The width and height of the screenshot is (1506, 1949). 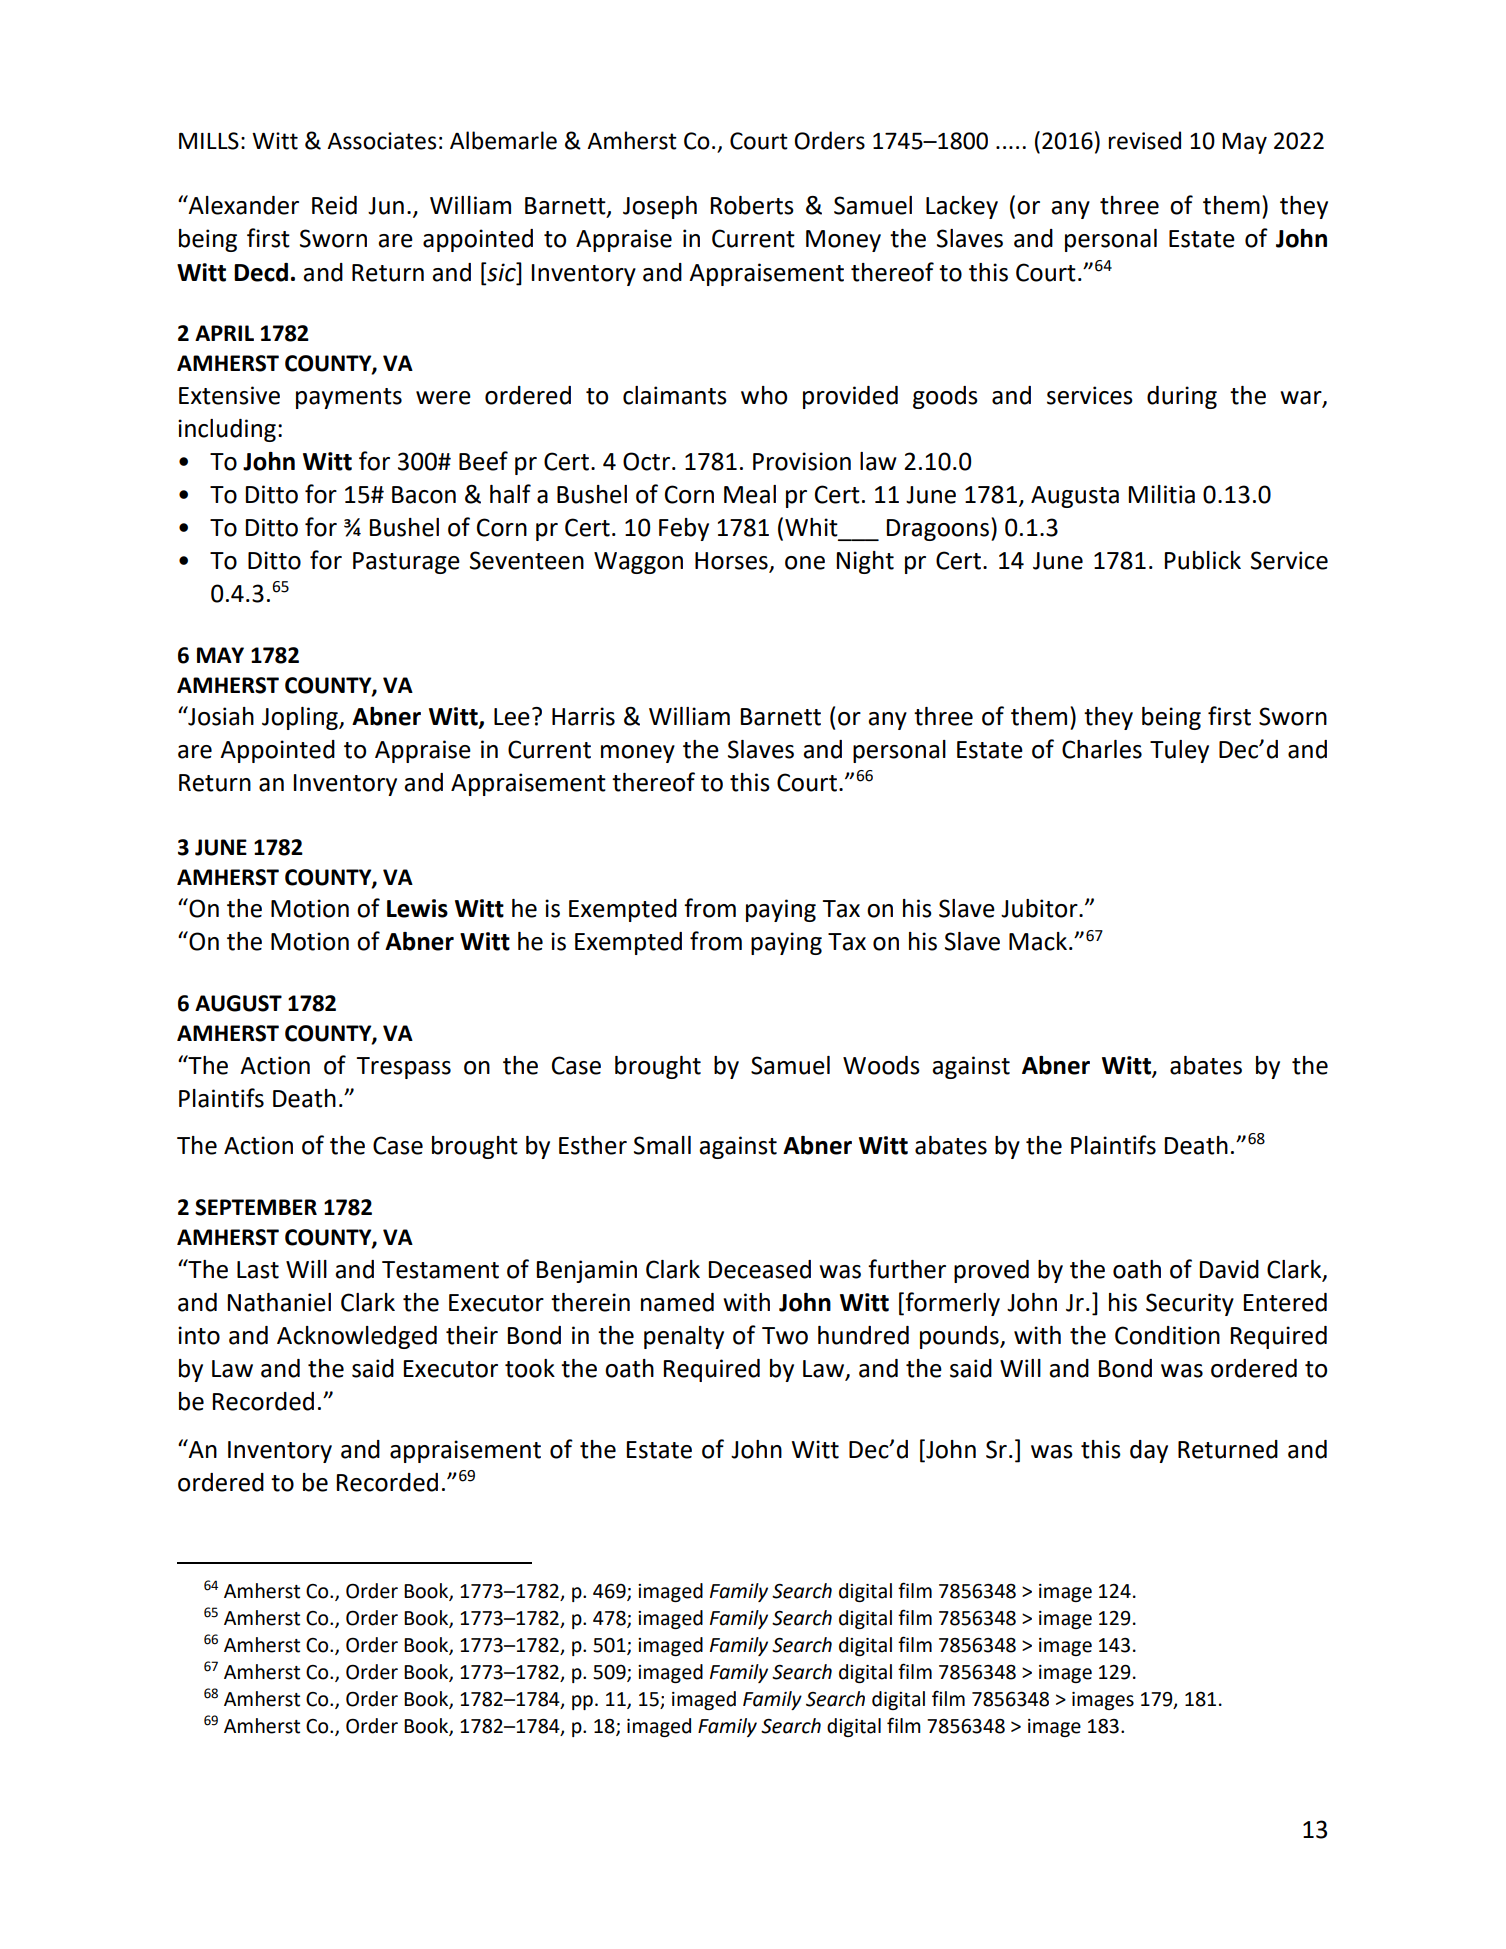 What do you see at coordinates (1145, 140) in the screenshot?
I see `revised` at bounding box center [1145, 140].
